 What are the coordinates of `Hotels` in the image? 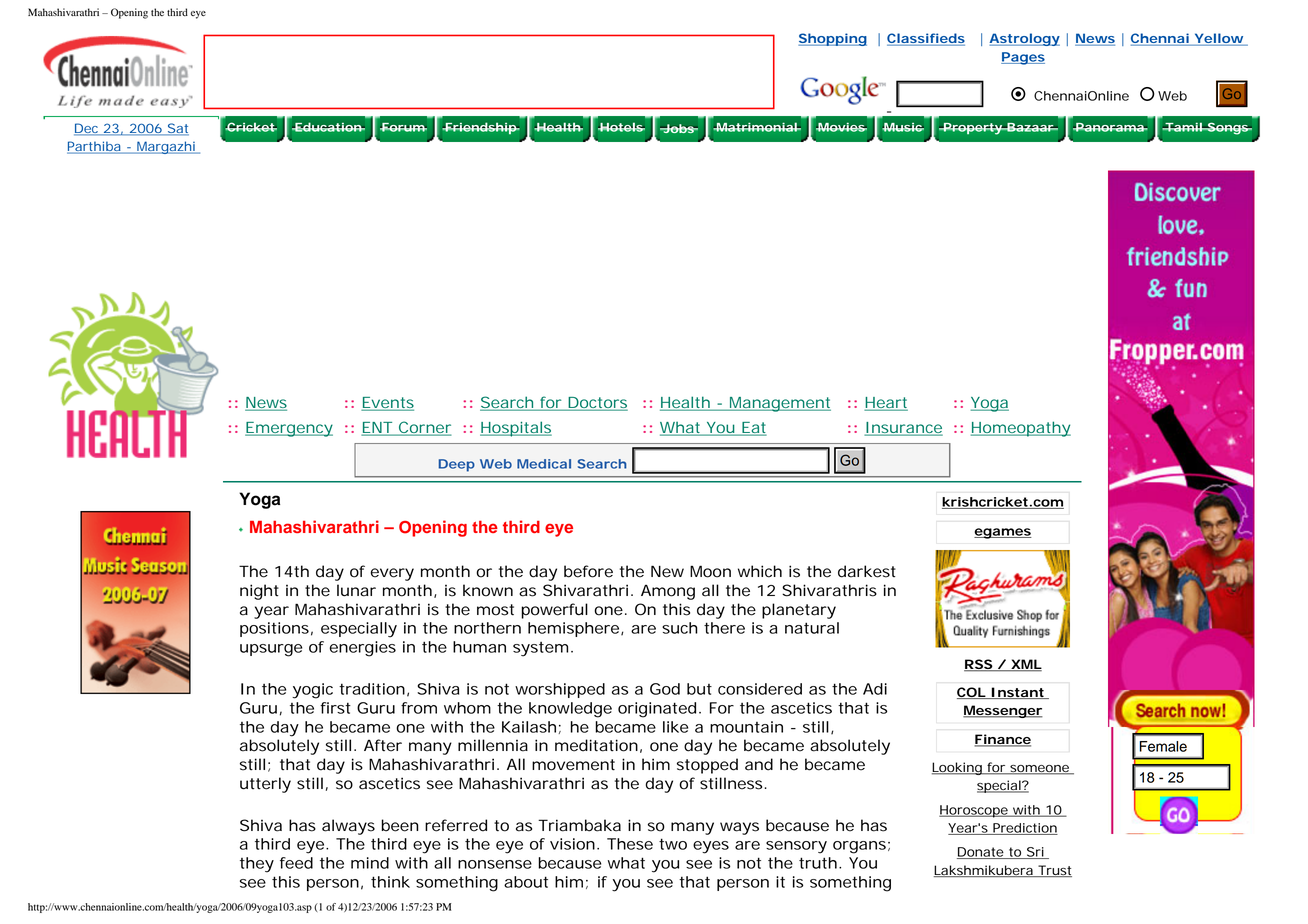 It's located at (621, 127).
